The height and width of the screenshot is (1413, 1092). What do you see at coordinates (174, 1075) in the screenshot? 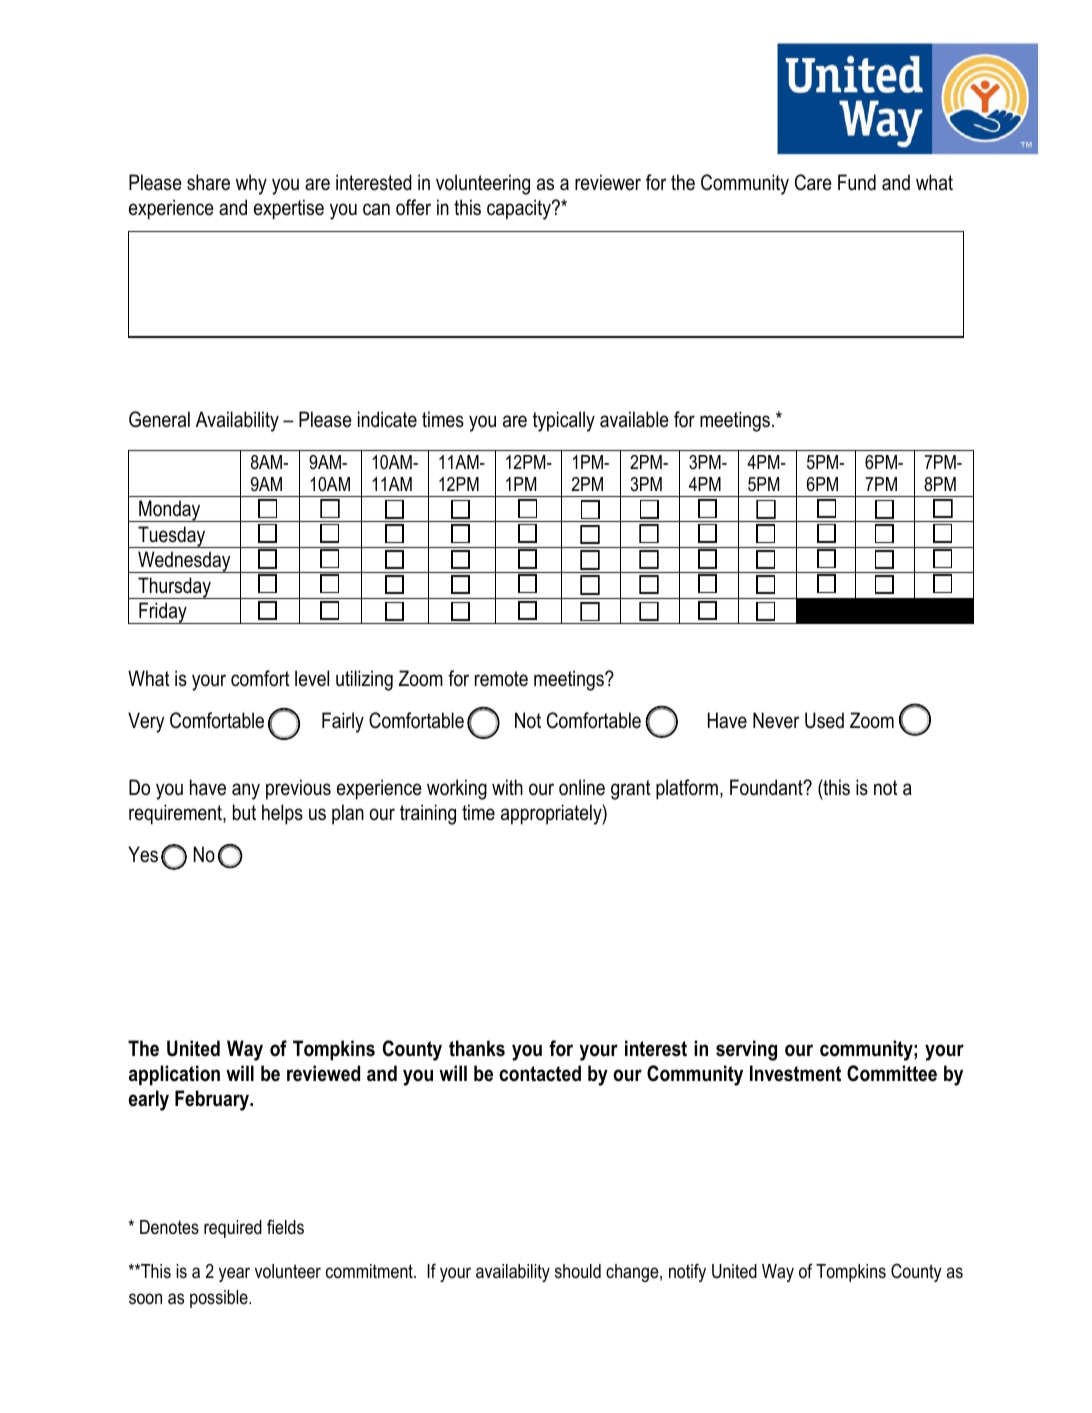
I see `application` at bounding box center [174, 1075].
